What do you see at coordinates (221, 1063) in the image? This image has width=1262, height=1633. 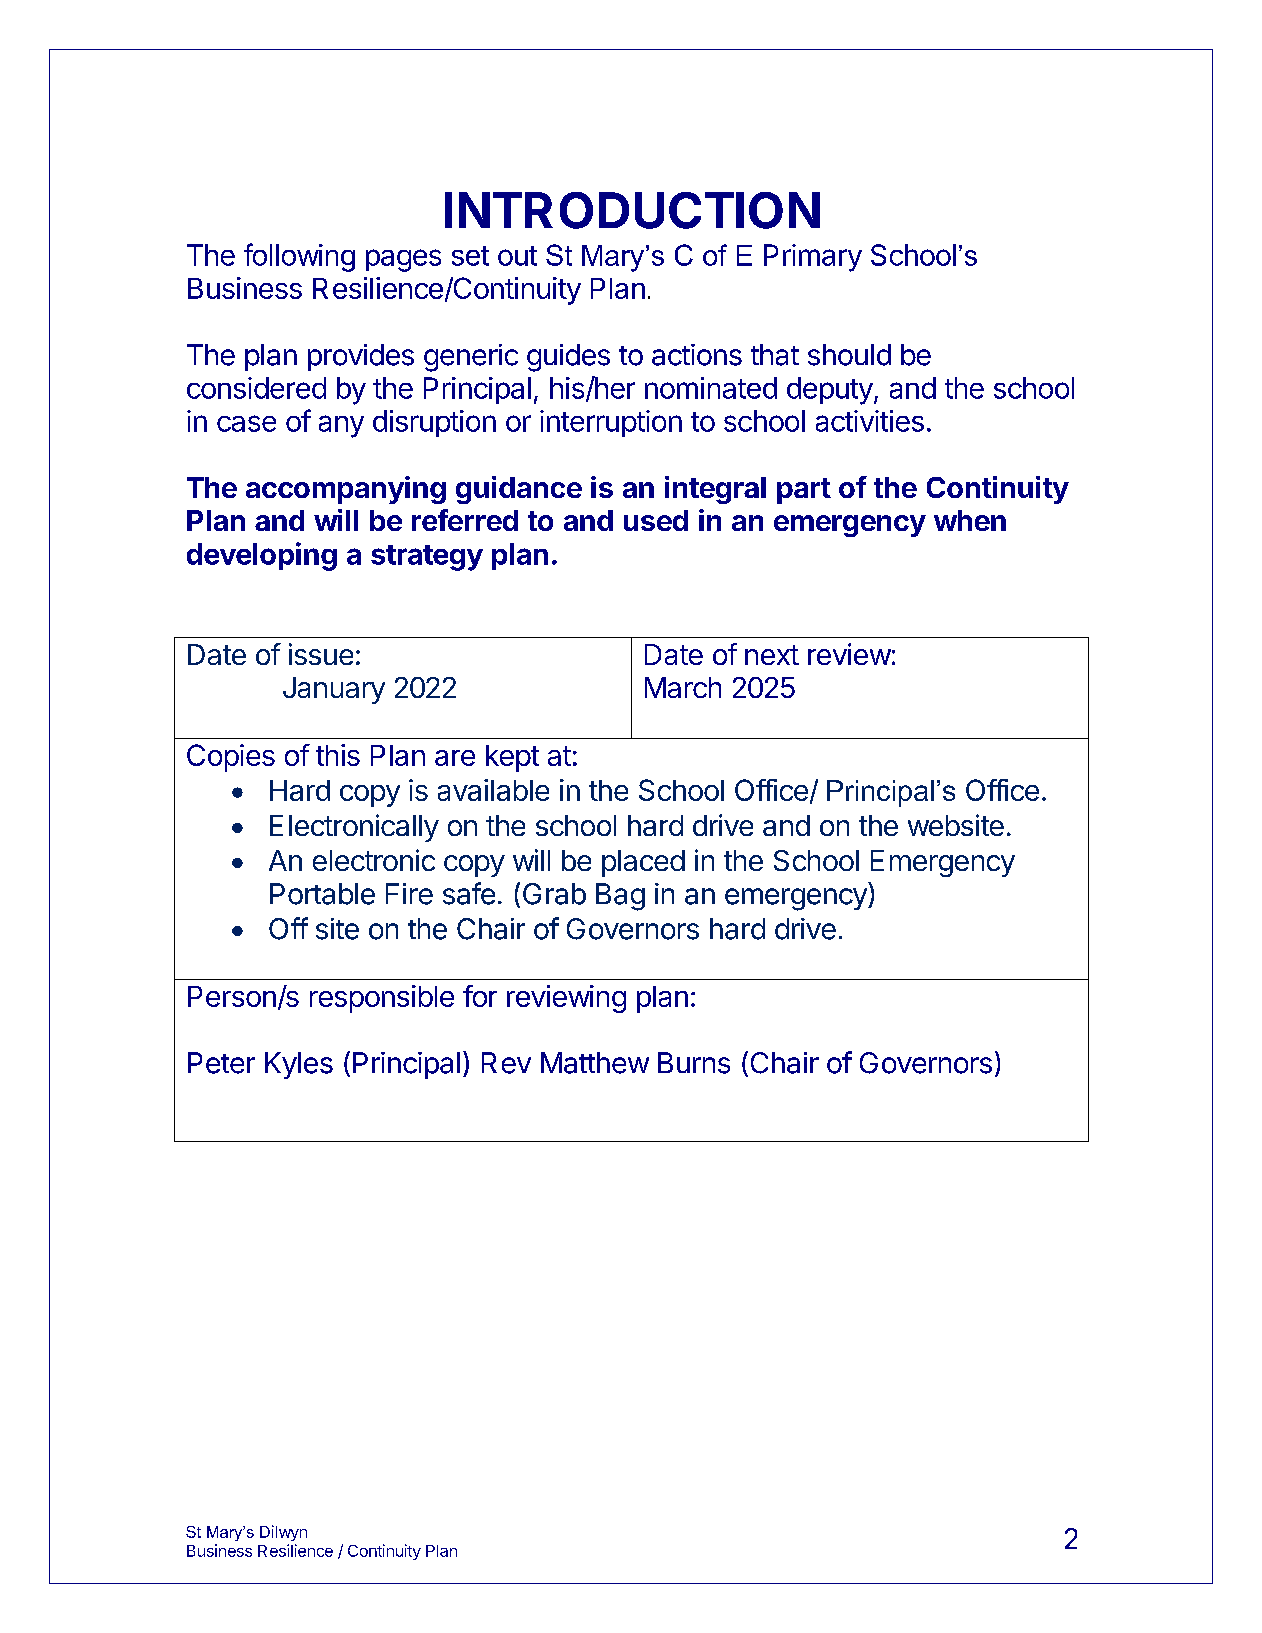 I see `Peter` at bounding box center [221, 1063].
